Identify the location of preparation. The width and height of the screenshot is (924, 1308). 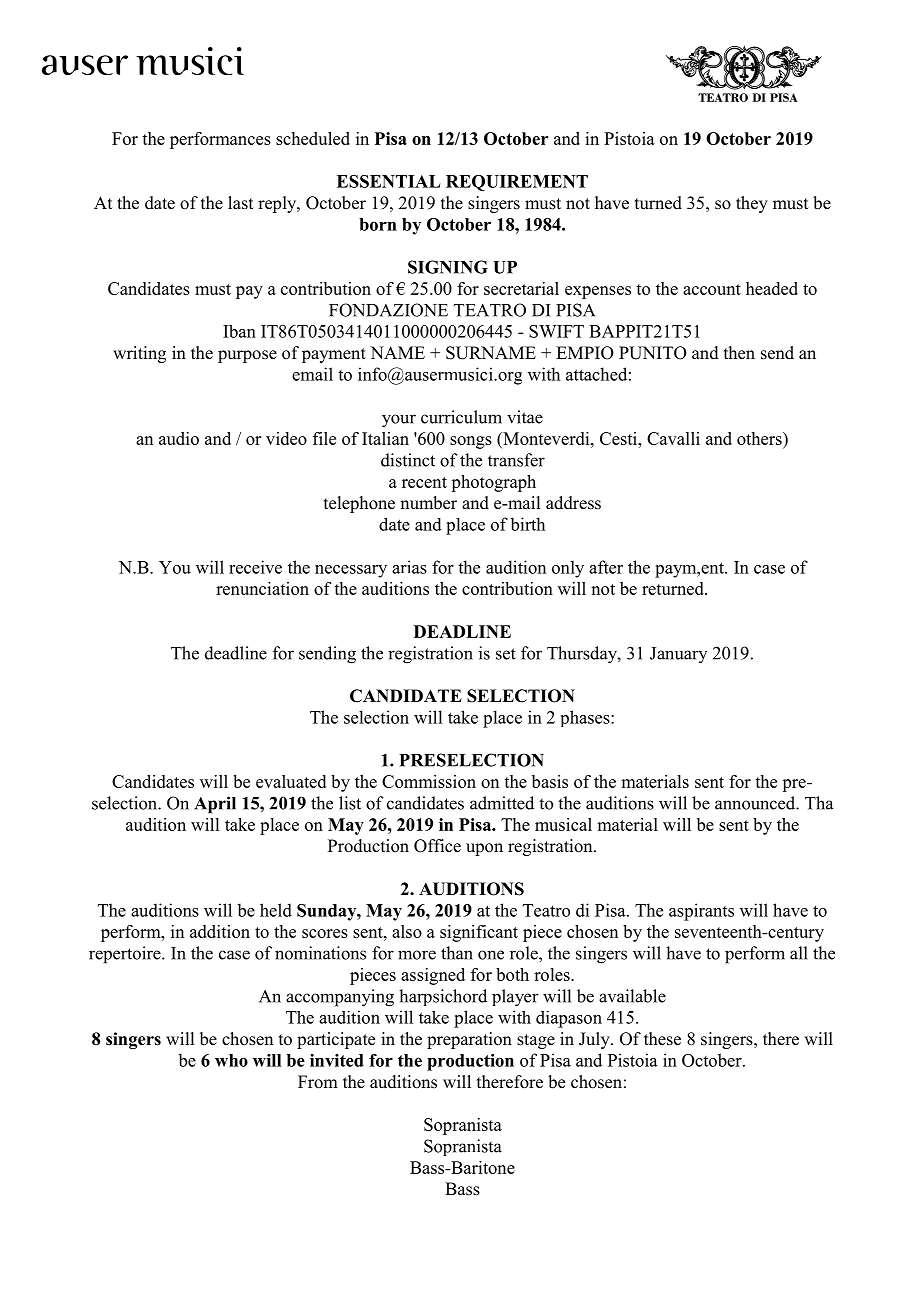
(469, 1040).
